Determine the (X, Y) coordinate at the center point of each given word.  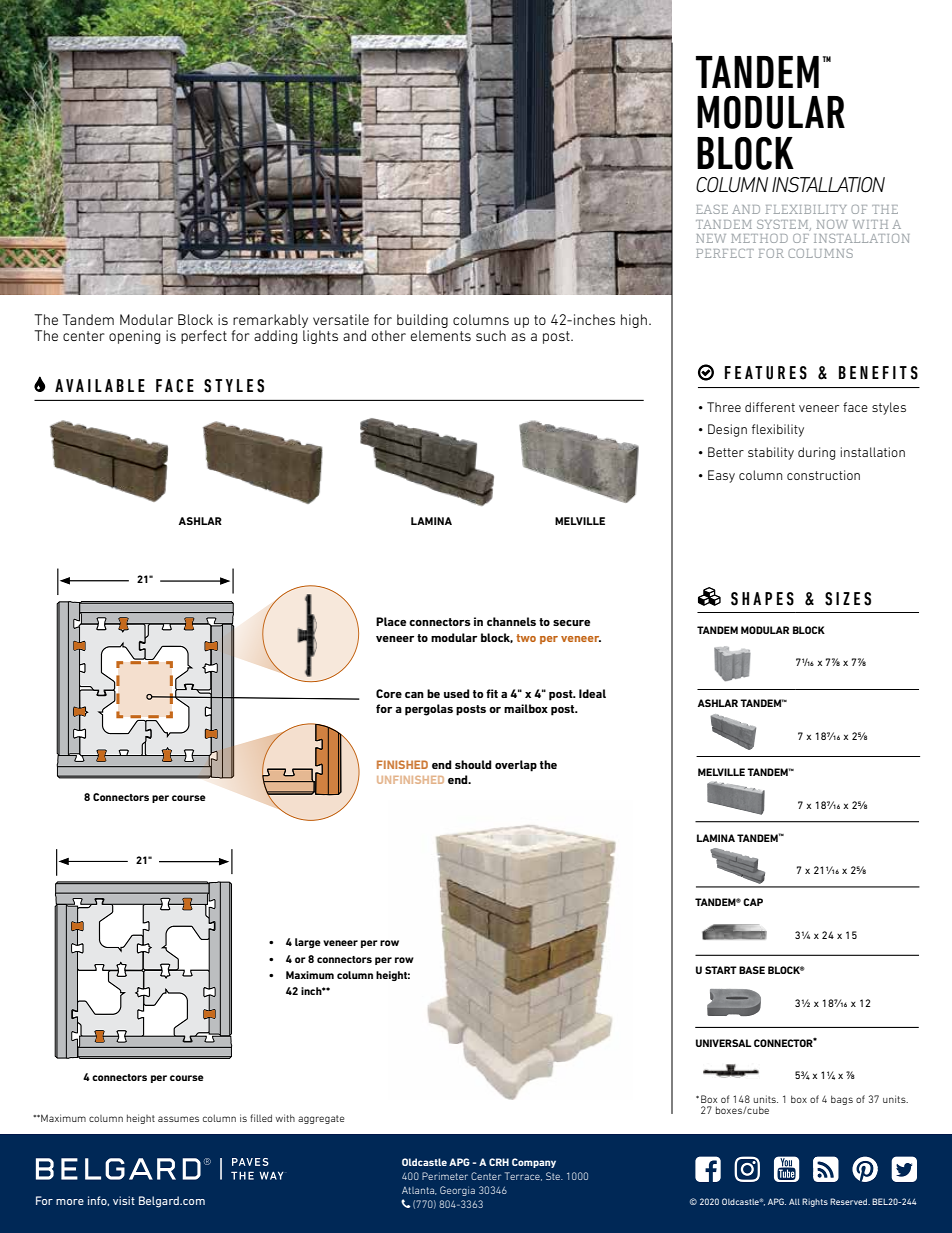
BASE (752, 970)
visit (124, 1200)
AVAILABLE (100, 385)
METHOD (759, 238)
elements (441, 335)
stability (771, 453)
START (721, 970)
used (457, 693)
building (422, 321)
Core (389, 693)
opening (134, 337)
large (308, 943)
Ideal (592, 693)
